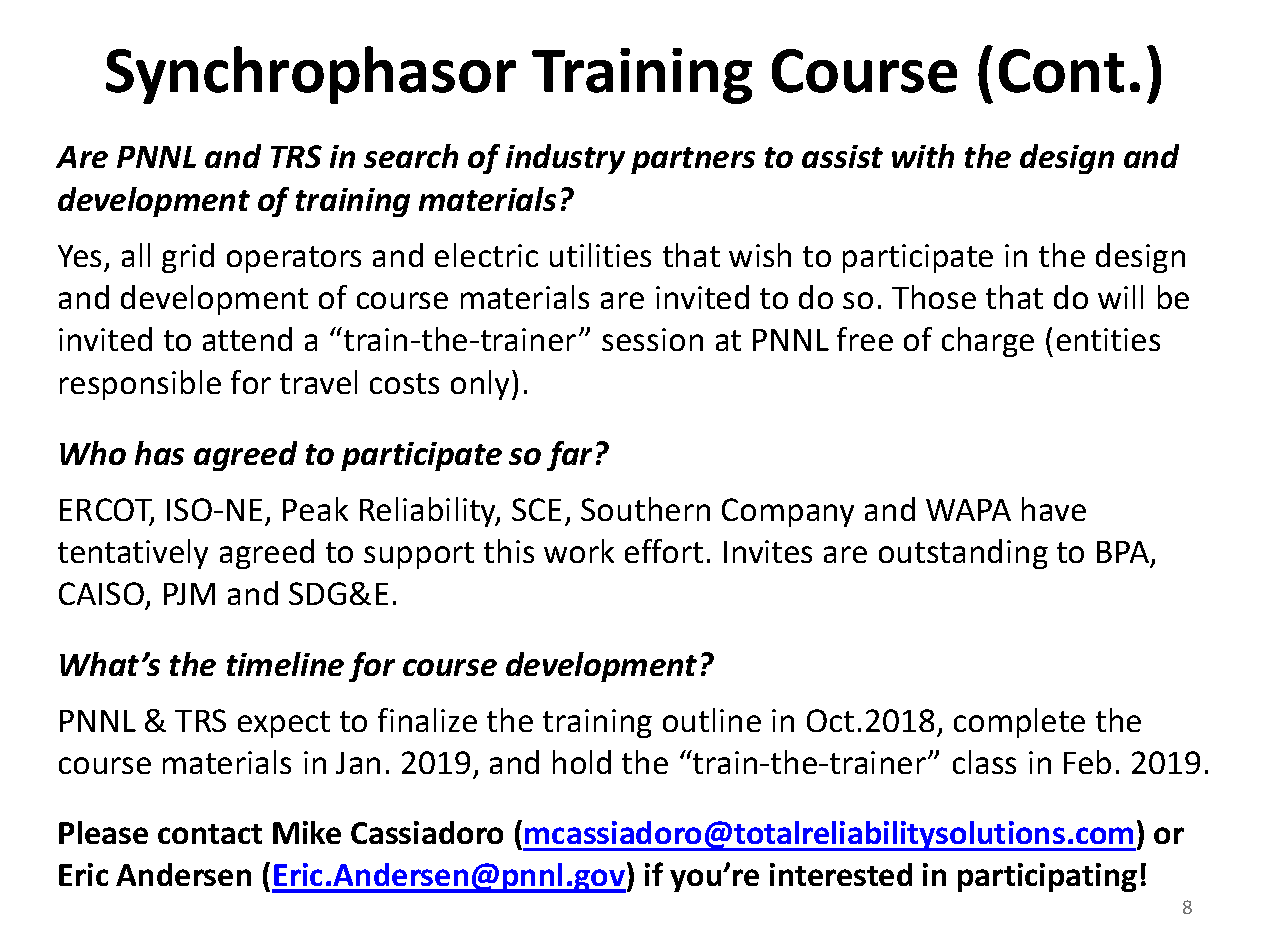 The image size is (1270, 952). I want to click on timeline, so click(285, 664).
